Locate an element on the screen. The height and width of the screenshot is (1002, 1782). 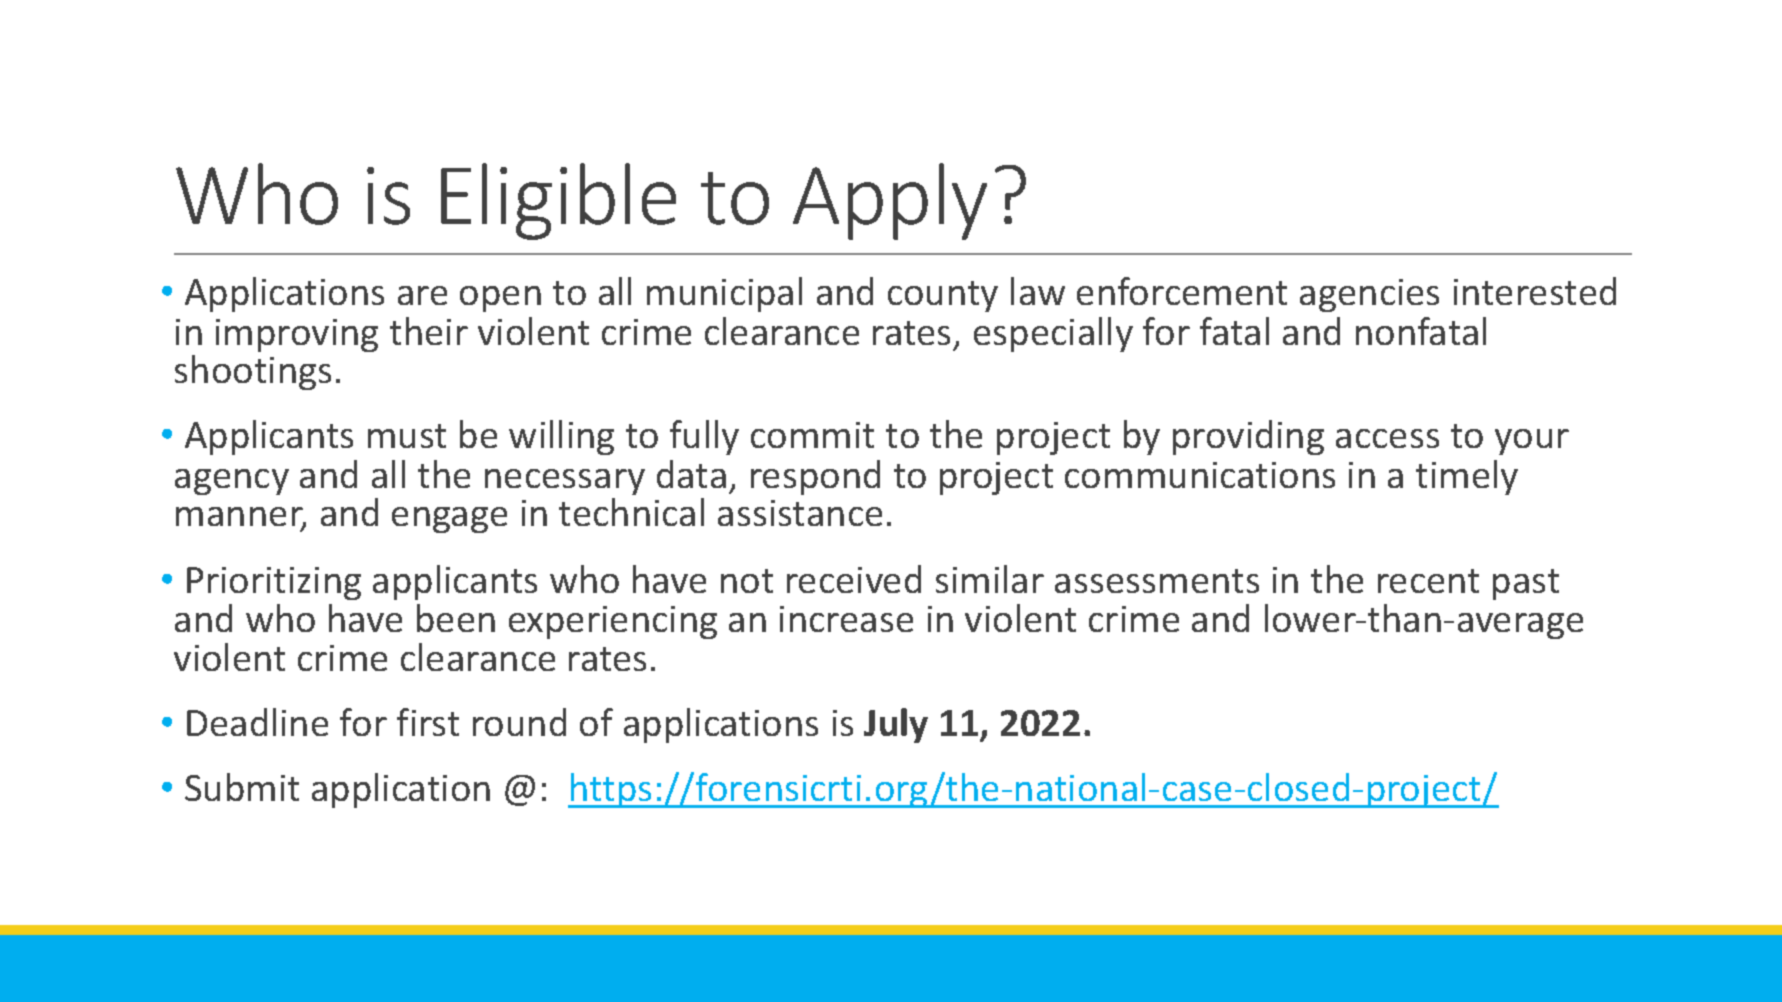
July is located at coordinates (896, 725).
